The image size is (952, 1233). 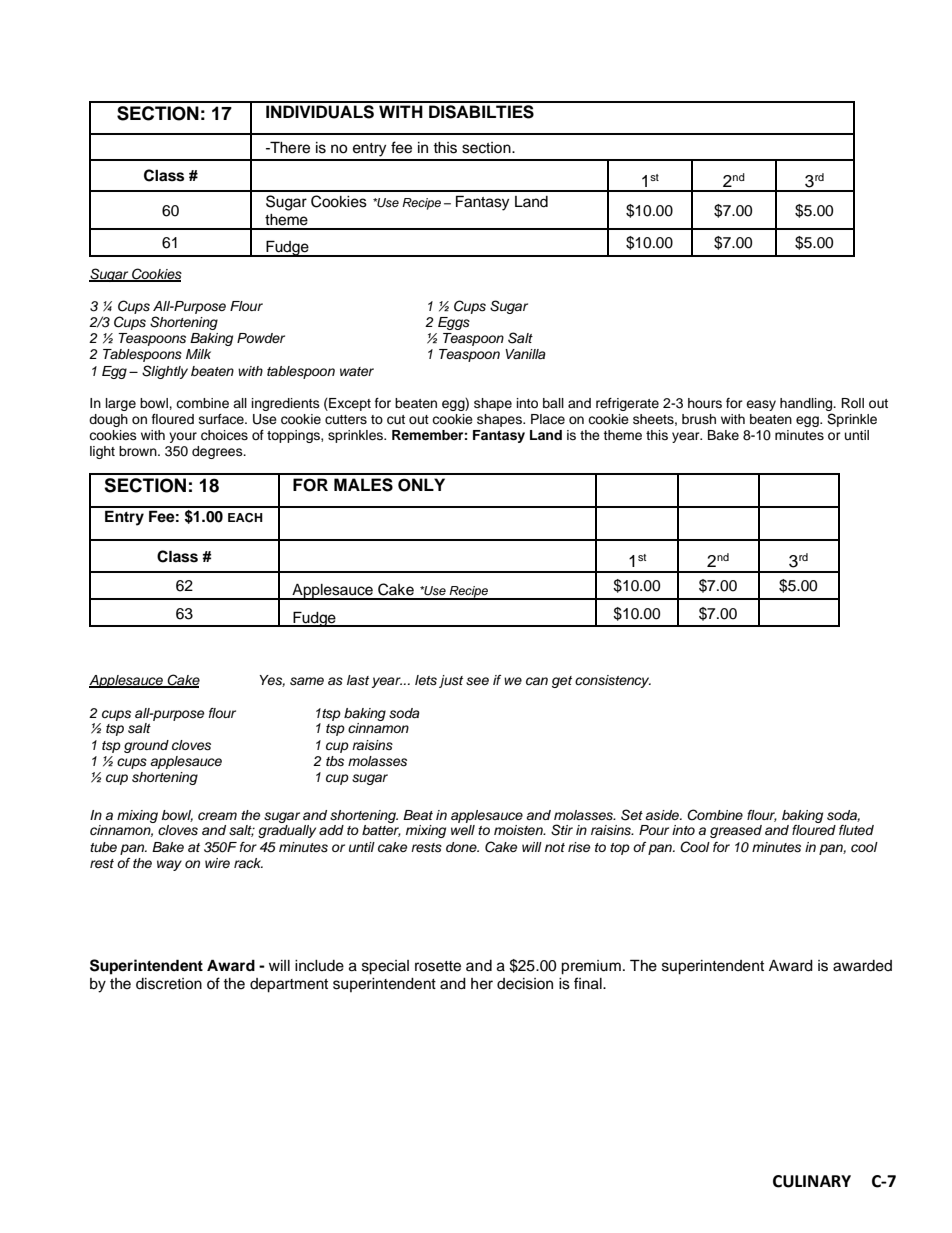 What do you see at coordinates (421, 485) in the screenshot?
I see `ONLY` at bounding box center [421, 485].
